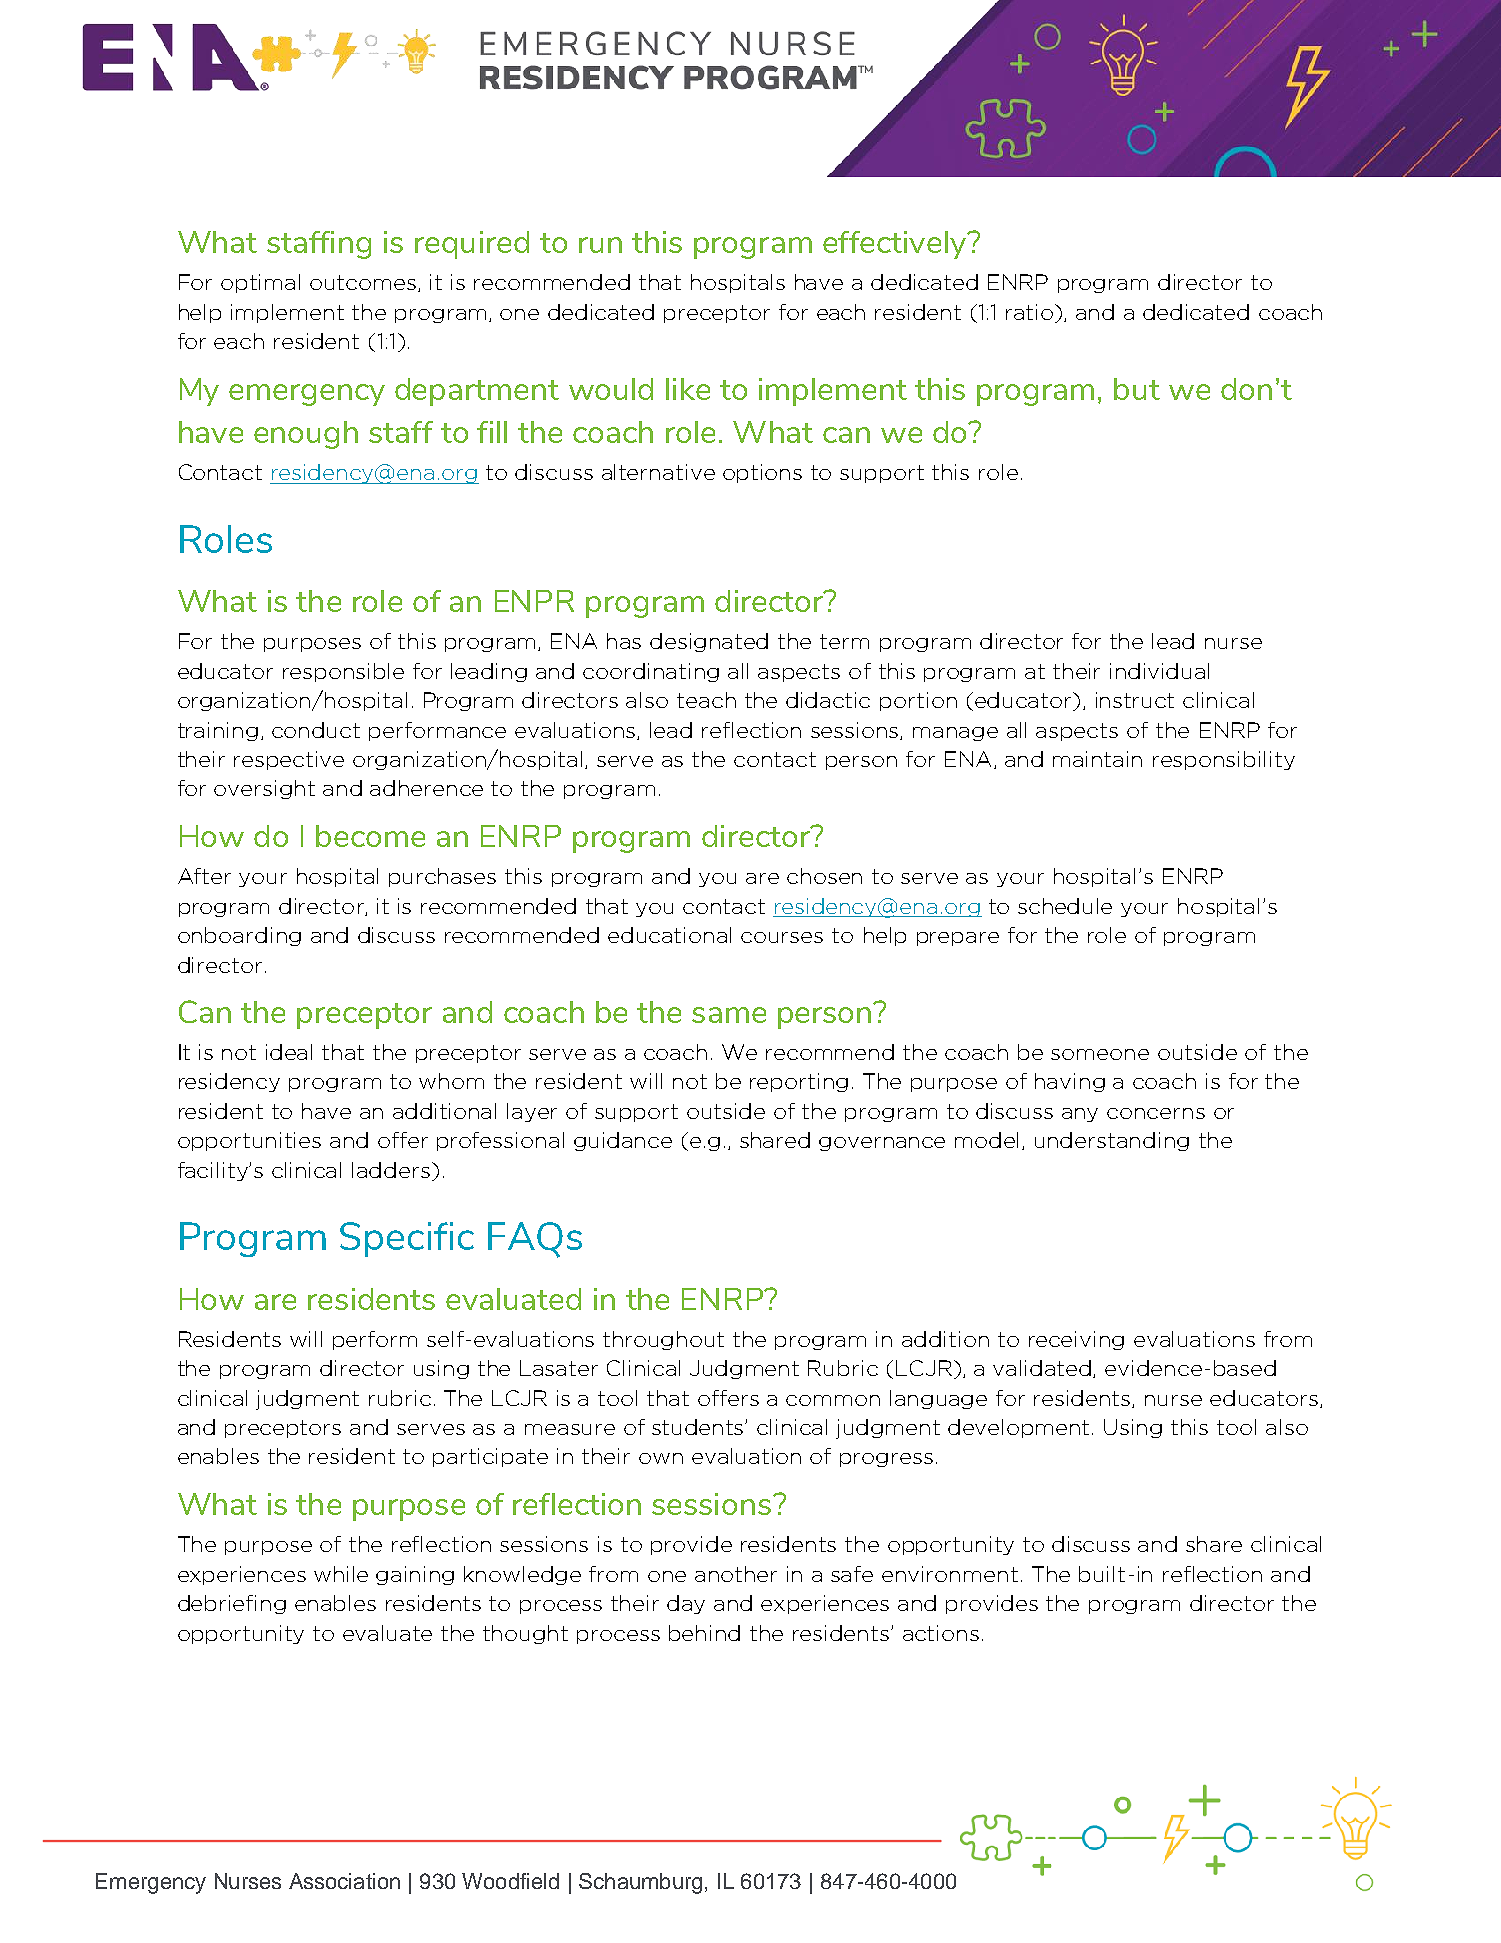  Describe the element at coordinates (709, 642) in the screenshot. I see `designated` at that location.
